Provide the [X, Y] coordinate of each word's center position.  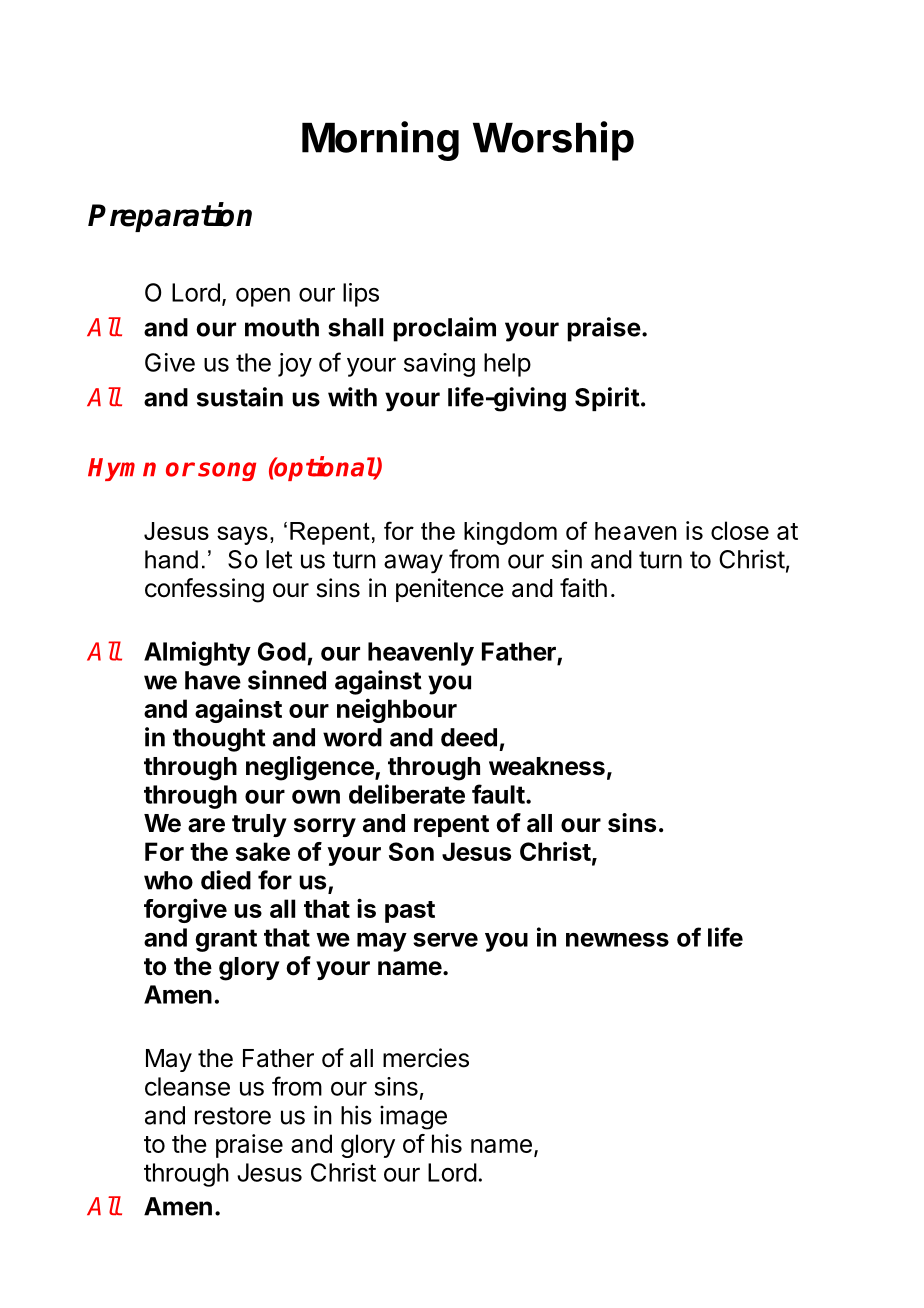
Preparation [170, 217]
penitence [450, 590]
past [410, 912]
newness [617, 940]
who [168, 880]
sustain [240, 397]
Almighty [197, 653]
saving [439, 365]
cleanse [187, 1086]
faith [583, 588]
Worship [553, 141]
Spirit [607, 399]
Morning [380, 141]
